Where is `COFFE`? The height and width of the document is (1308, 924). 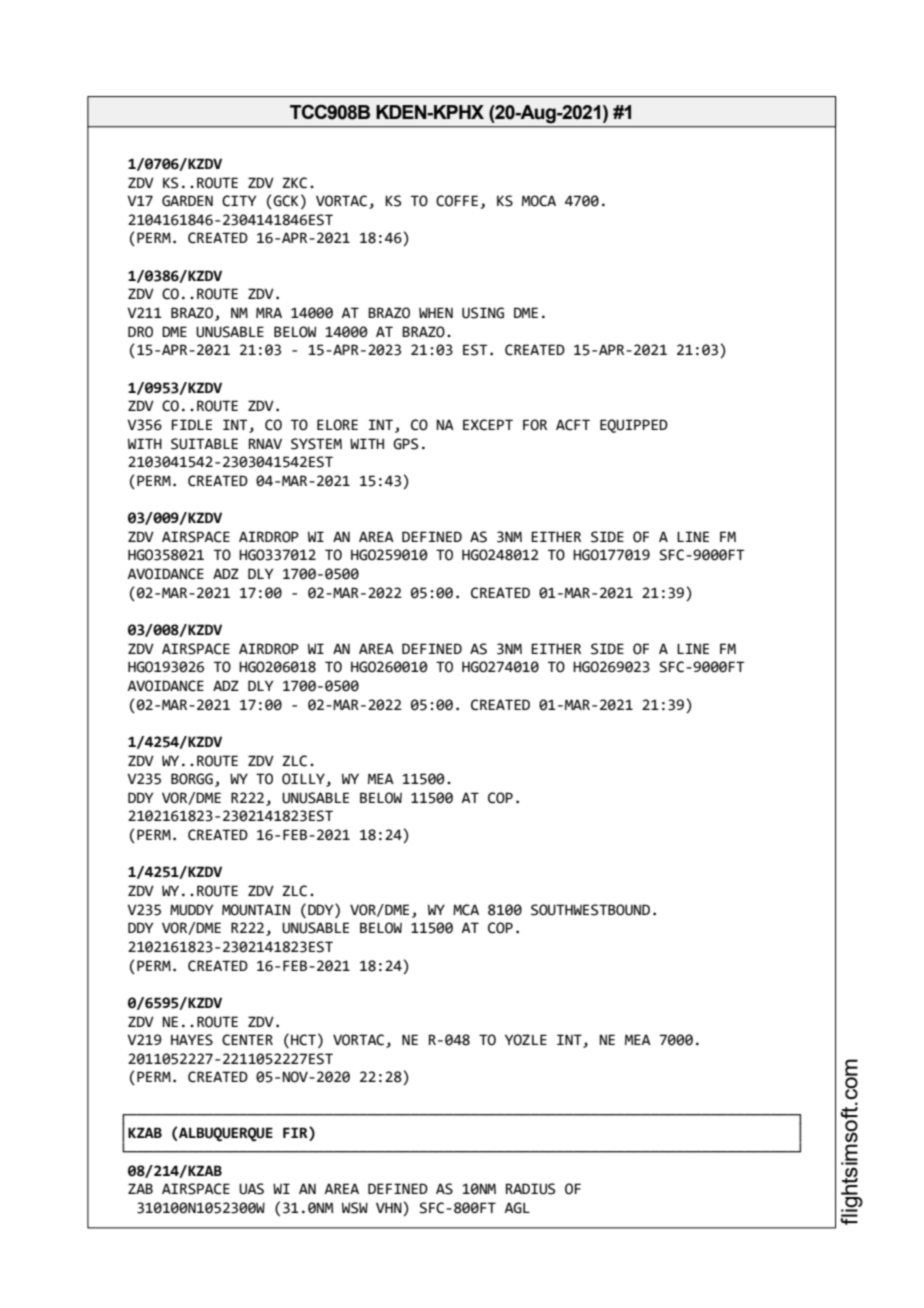
COFFE is located at coordinates (457, 201).
